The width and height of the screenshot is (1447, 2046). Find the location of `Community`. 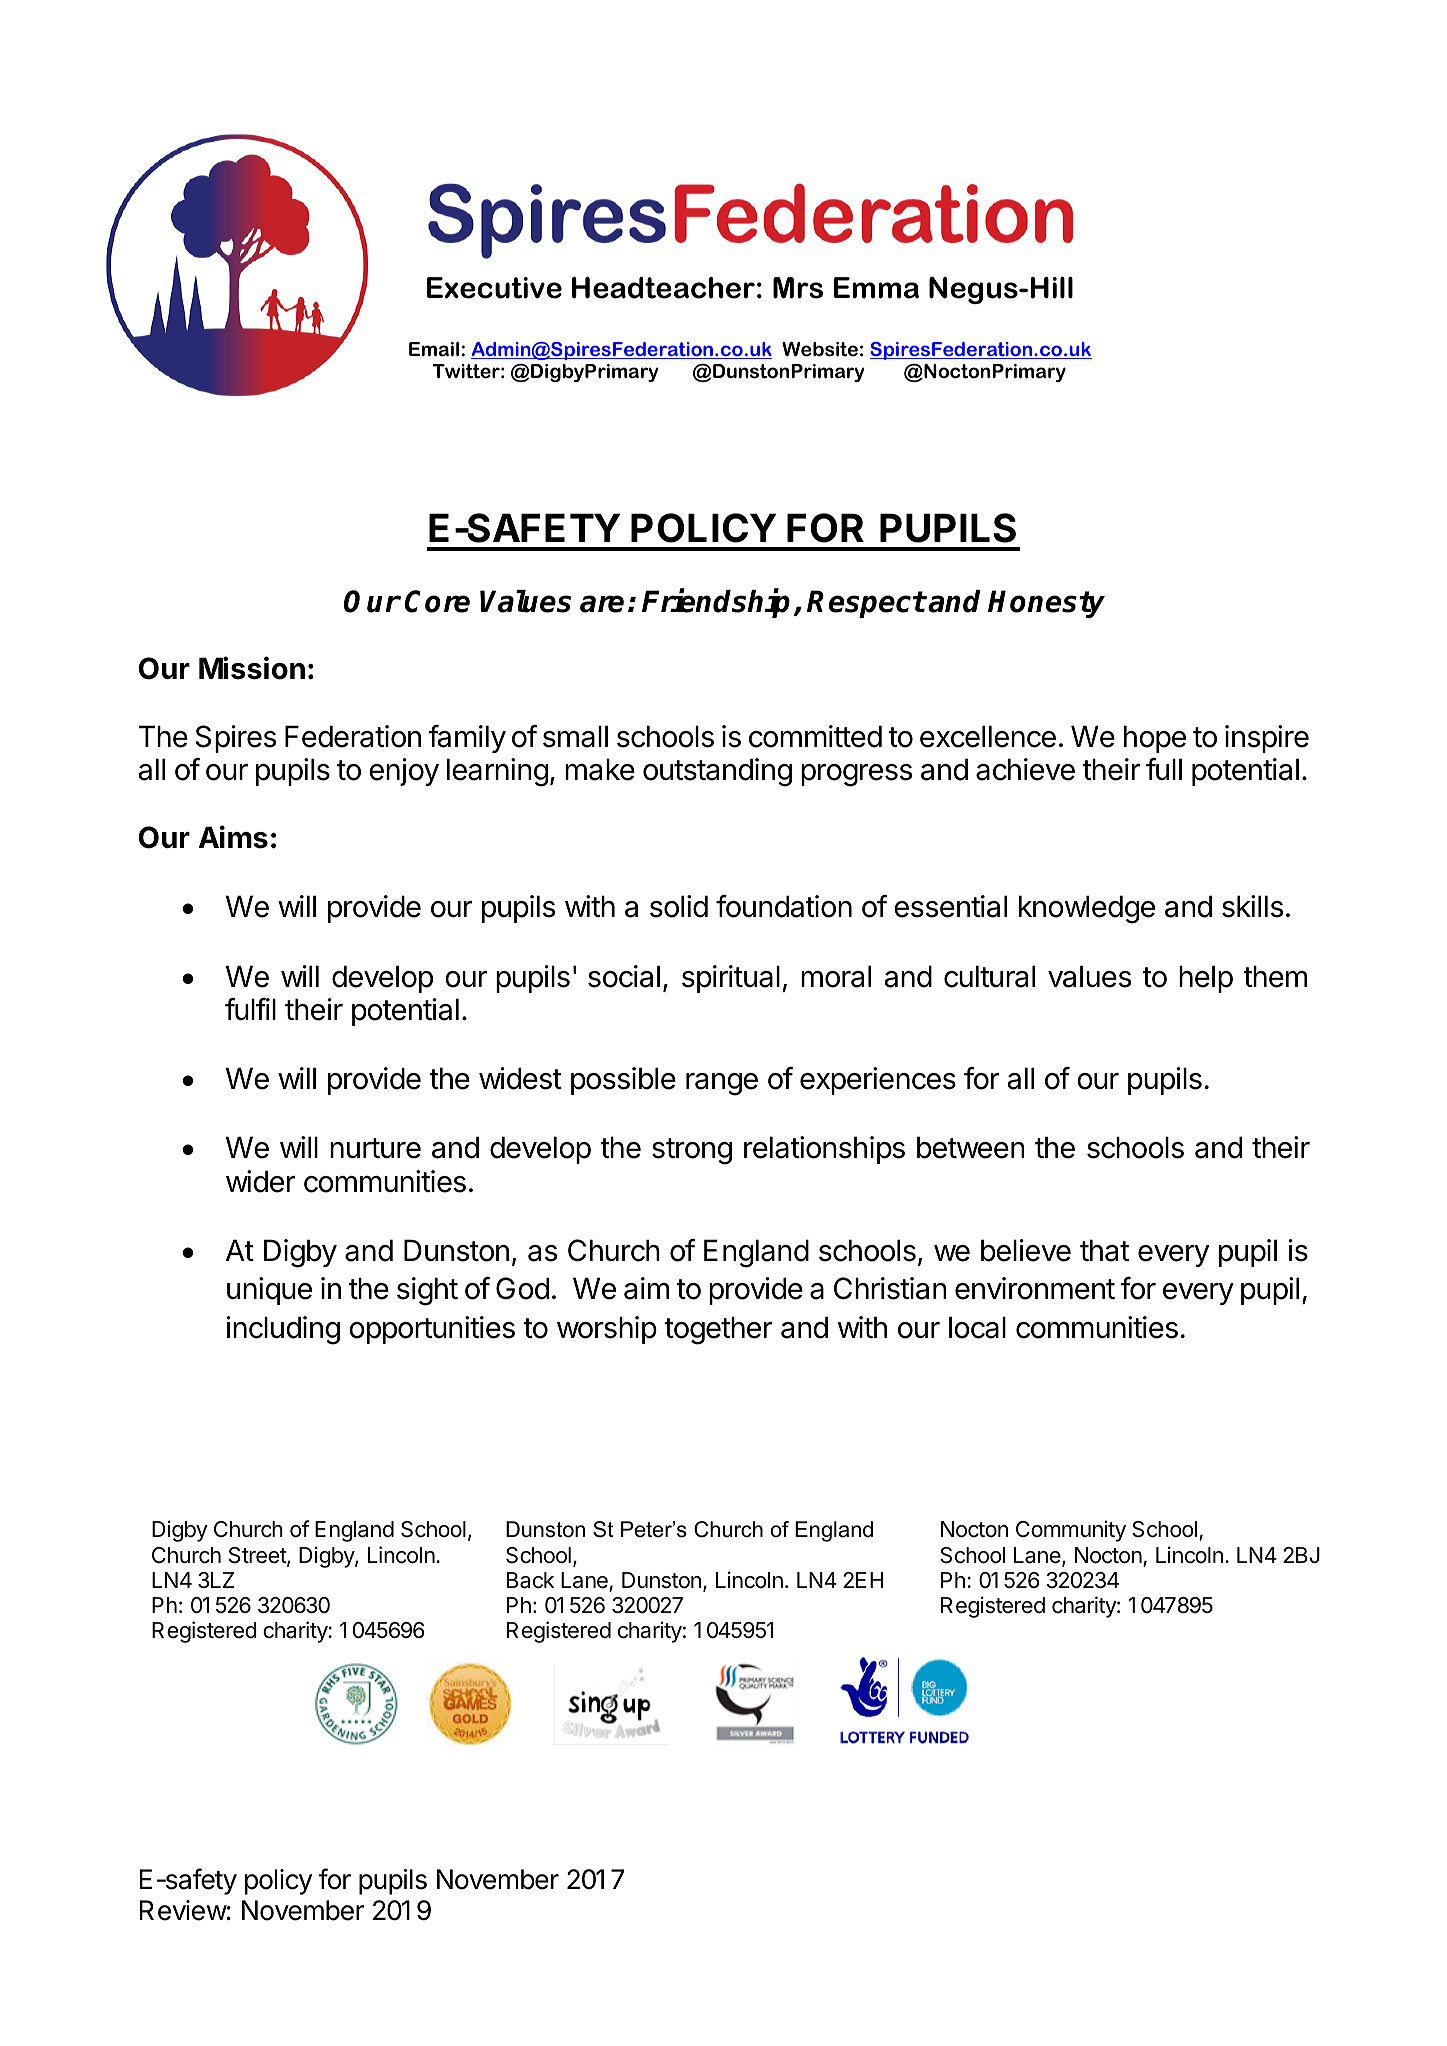

Community is located at coordinates (1071, 1531).
